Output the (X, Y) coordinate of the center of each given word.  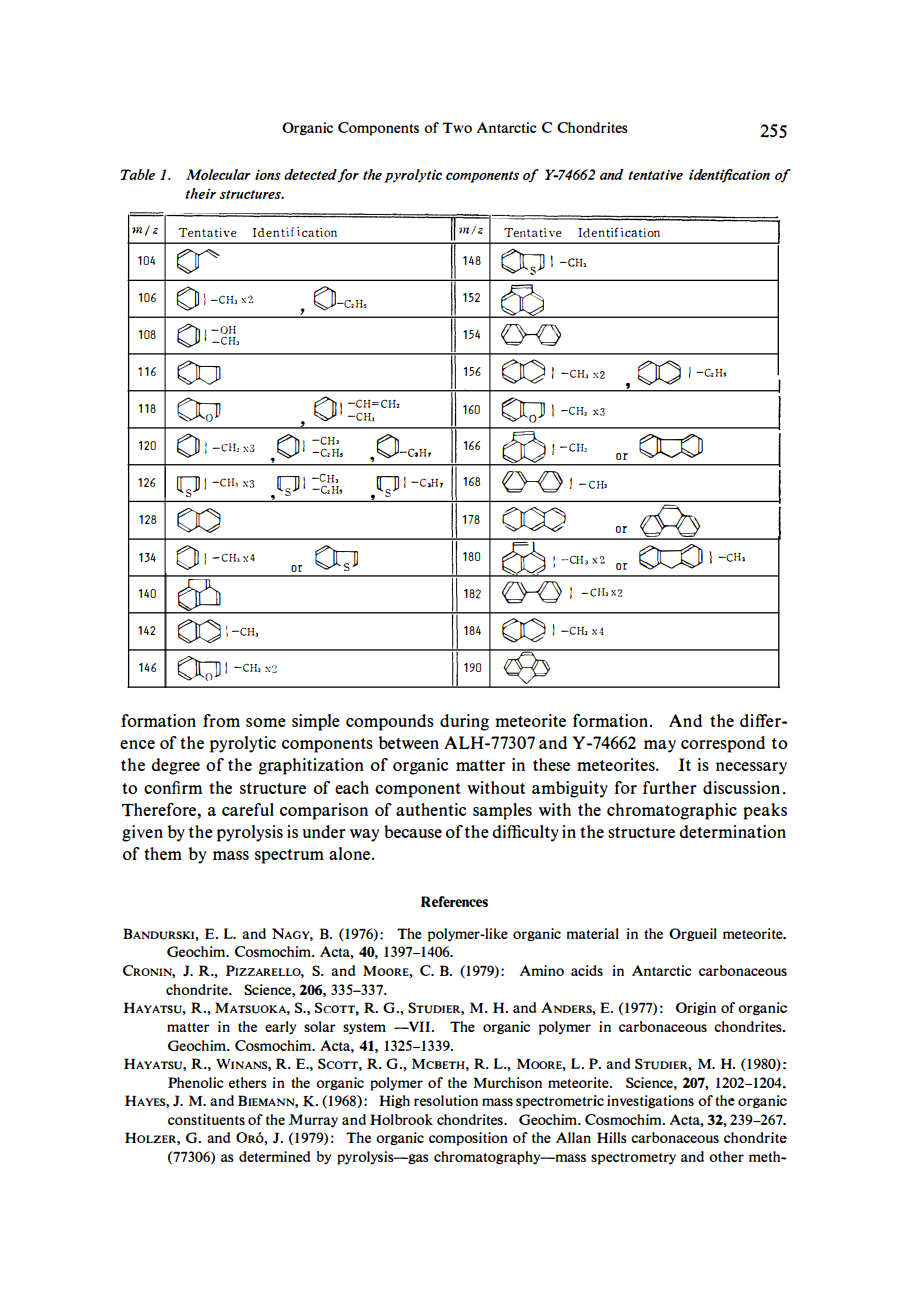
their (200, 193)
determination (732, 831)
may (660, 746)
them (163, 853)
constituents (206, 1119)
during (464, 722)
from (221, 720)
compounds (390, 722)
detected (311, 175)
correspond (723, 744)
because (413, 831)
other (726, 1156)
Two (457, 127)
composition (468, 1139)
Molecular (218, 174)
